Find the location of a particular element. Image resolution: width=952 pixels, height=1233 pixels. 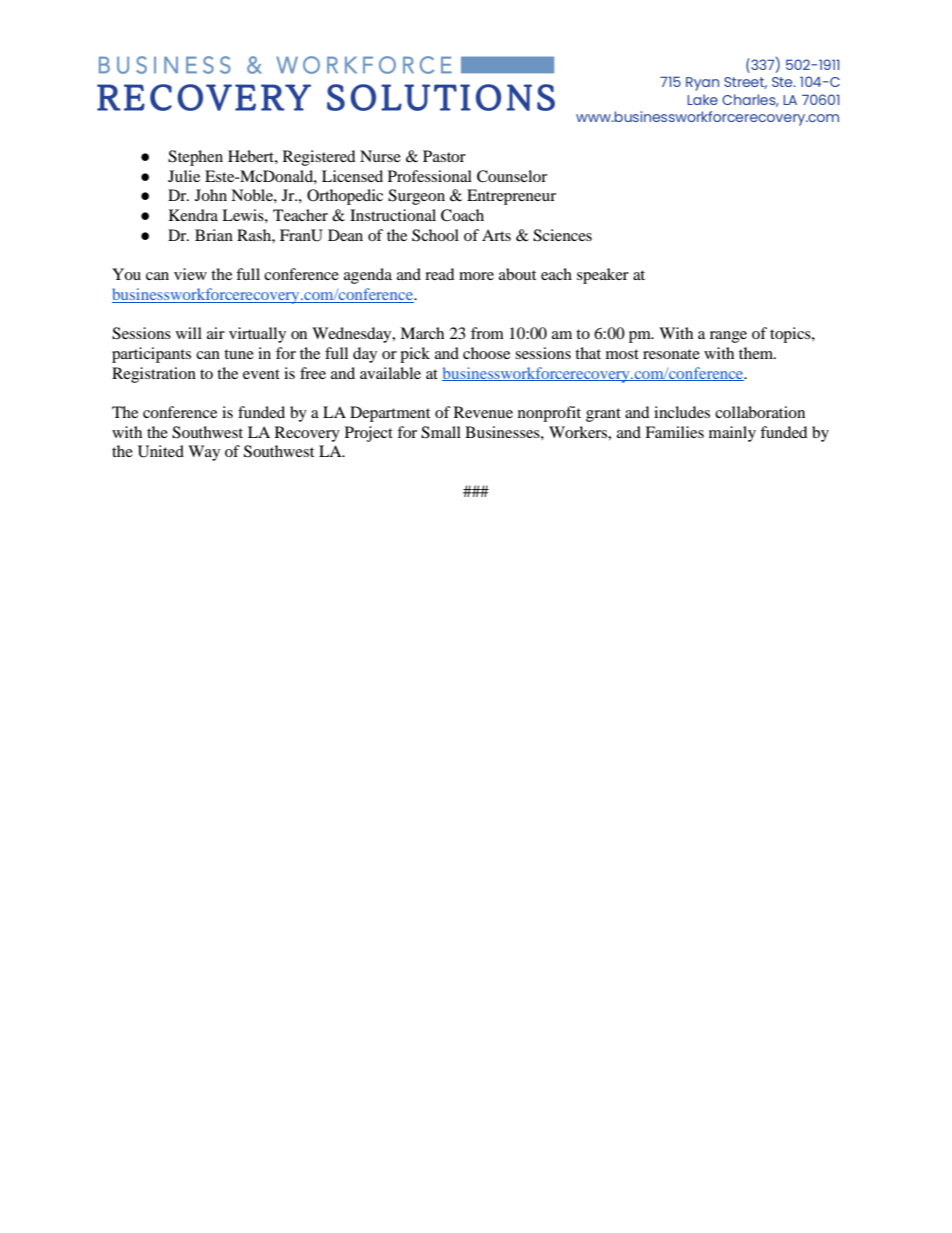

Kendra is located at coordinates (193, 215).
